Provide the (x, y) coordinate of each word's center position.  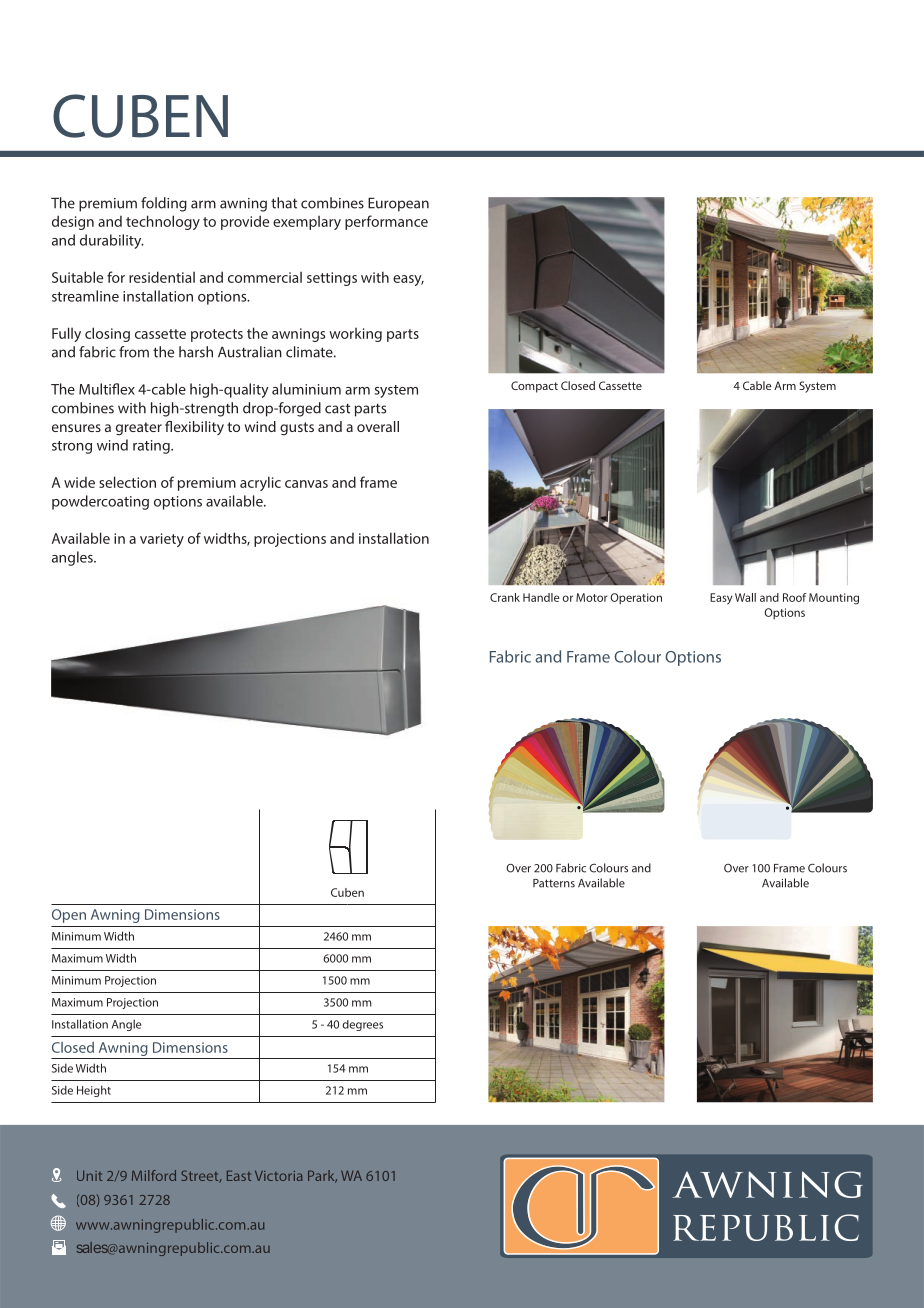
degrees (362, 1025)
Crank (505, 597)
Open (69, 916)
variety (162, 540)
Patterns (554, 883)
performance (386, 222)
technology (163, 222)
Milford (154, 1175)
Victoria (279, 1176)
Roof (795, 597)
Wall (745, 597)
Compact (534, 387)
